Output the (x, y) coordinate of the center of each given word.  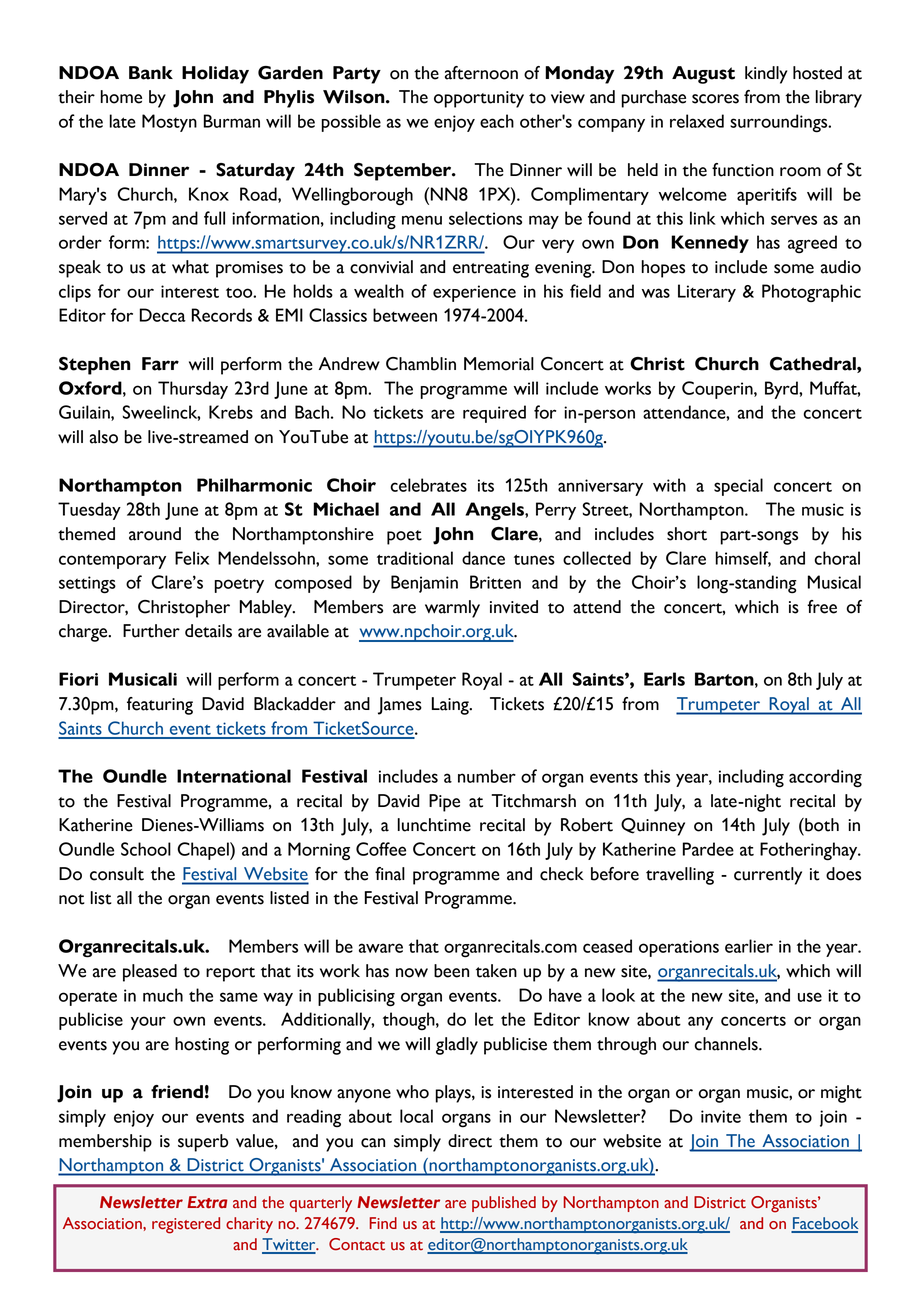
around (155, 534)
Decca (162, 315)
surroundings (780, 123)
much (163, 995)
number (487, 776)
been (451, 971)
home (121, 97)
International (234, 776)
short (687, 534)
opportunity (479, 99)
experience (474, 293)
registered (186, 1225)
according (825, 778)
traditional (415, 558)
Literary (707, 293)
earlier (749, 946)
